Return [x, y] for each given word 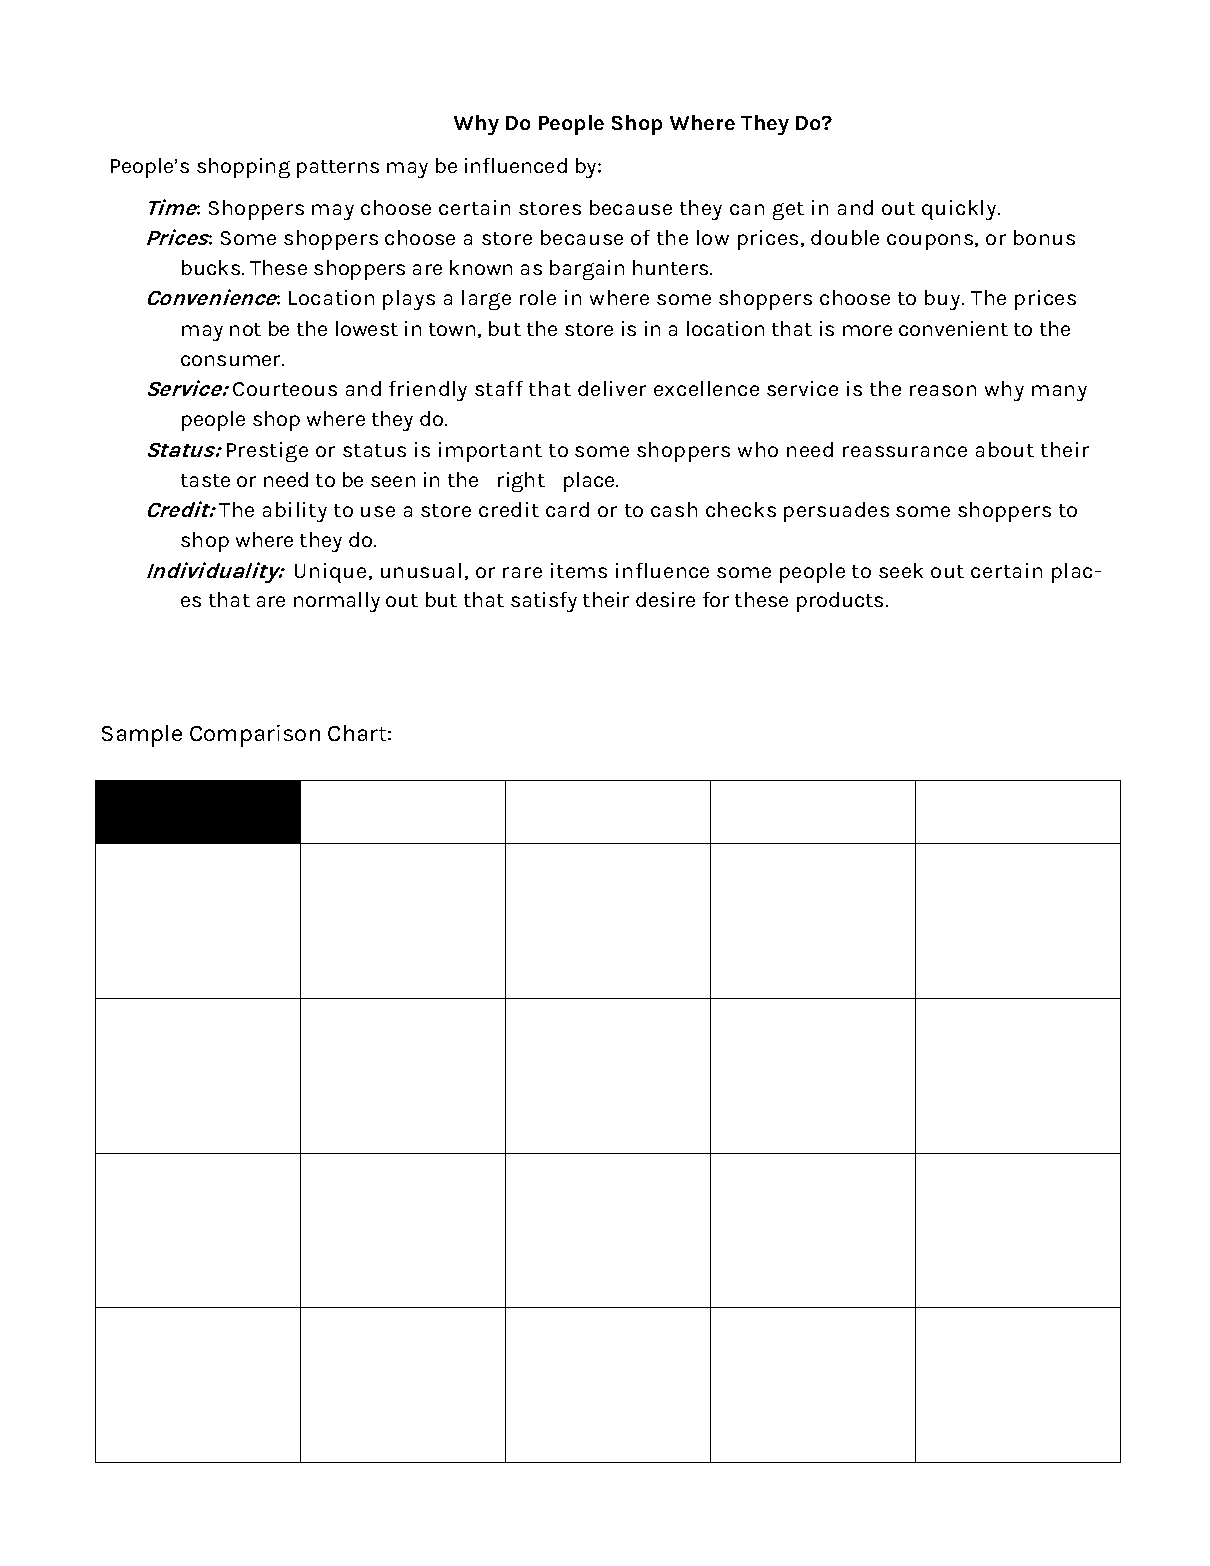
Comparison [255, 736]
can [747, 209]
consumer [232, 360]
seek [901, 570]
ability [295, 512]
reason [943, 390]
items [579, 570]
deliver [612, 388]
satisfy [544, 602]
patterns [338, 169]
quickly [960, 210]
